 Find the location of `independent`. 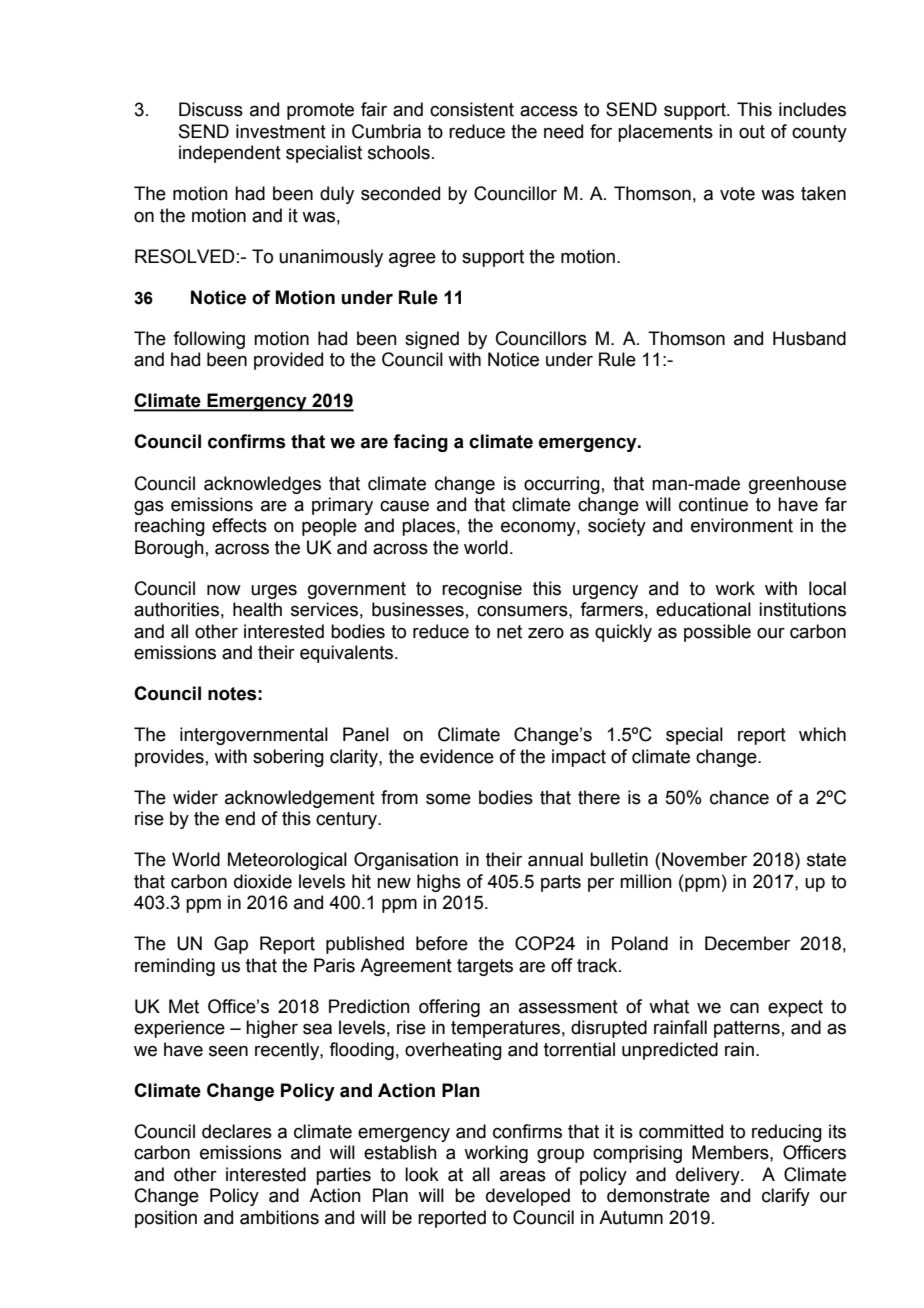

independent is located at coordinates (230, 154).
